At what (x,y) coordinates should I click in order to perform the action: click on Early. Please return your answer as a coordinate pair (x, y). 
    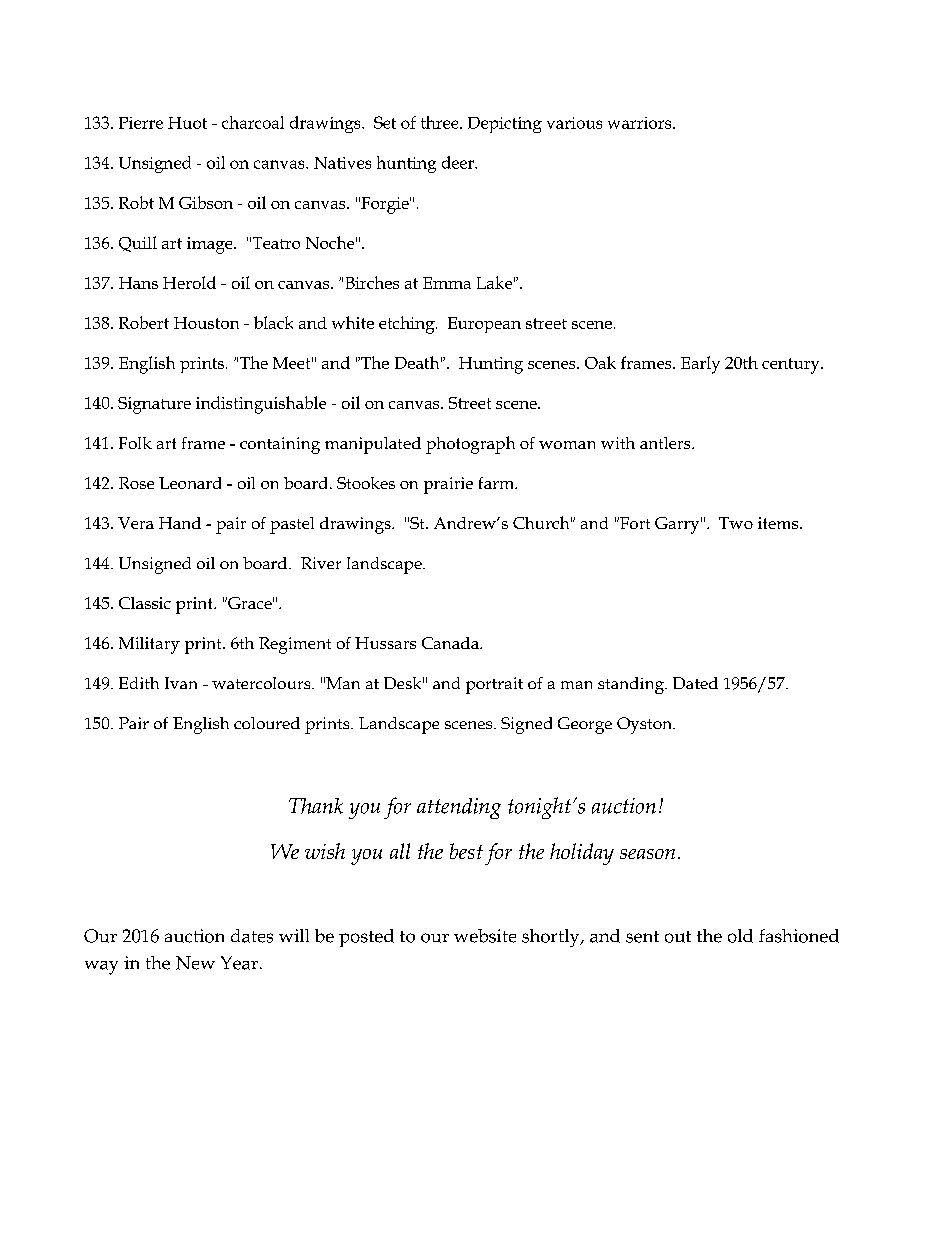
    Looking at the image, I should click on (700, 365).
